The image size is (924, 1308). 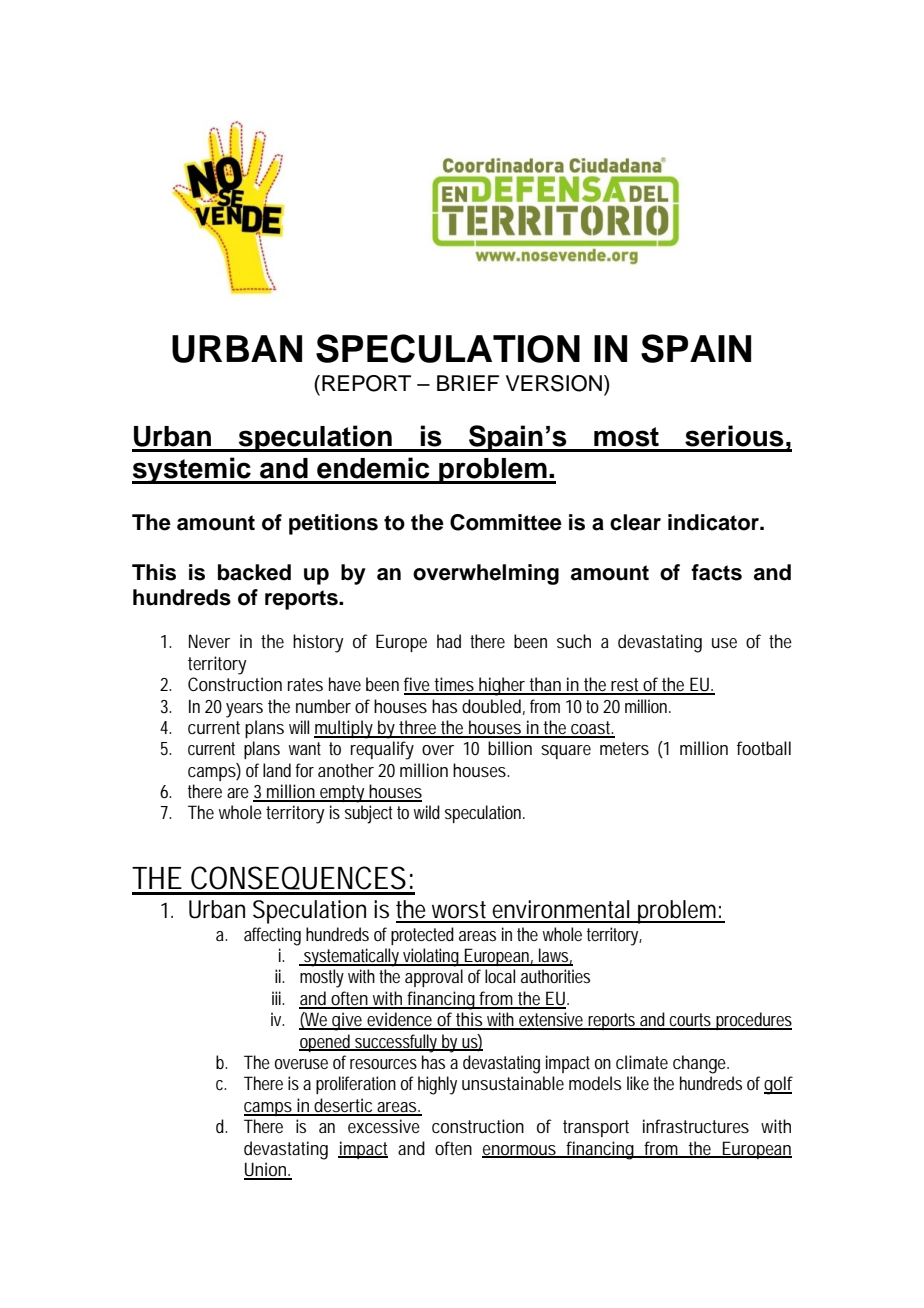 What do you see at coordinates (468, 383) in the document?
I see `BRIEF` at bounding box center [468, 383].
